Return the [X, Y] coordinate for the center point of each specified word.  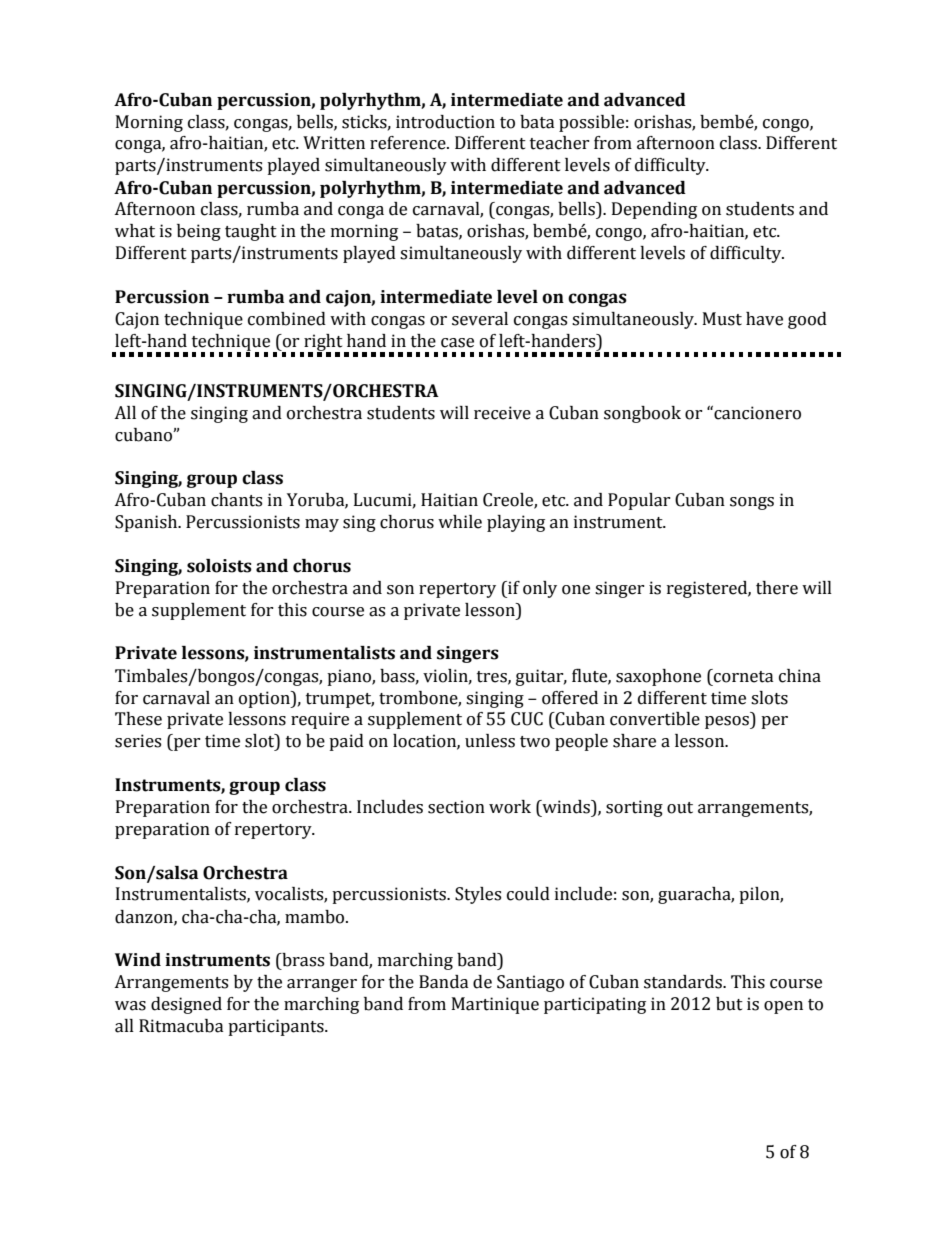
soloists [219, 566]
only [540, 589]
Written [334, 143]
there [777, 588]
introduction [445, 122]
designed [186, 1005]
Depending [654, 210]
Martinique [495, 1005]
